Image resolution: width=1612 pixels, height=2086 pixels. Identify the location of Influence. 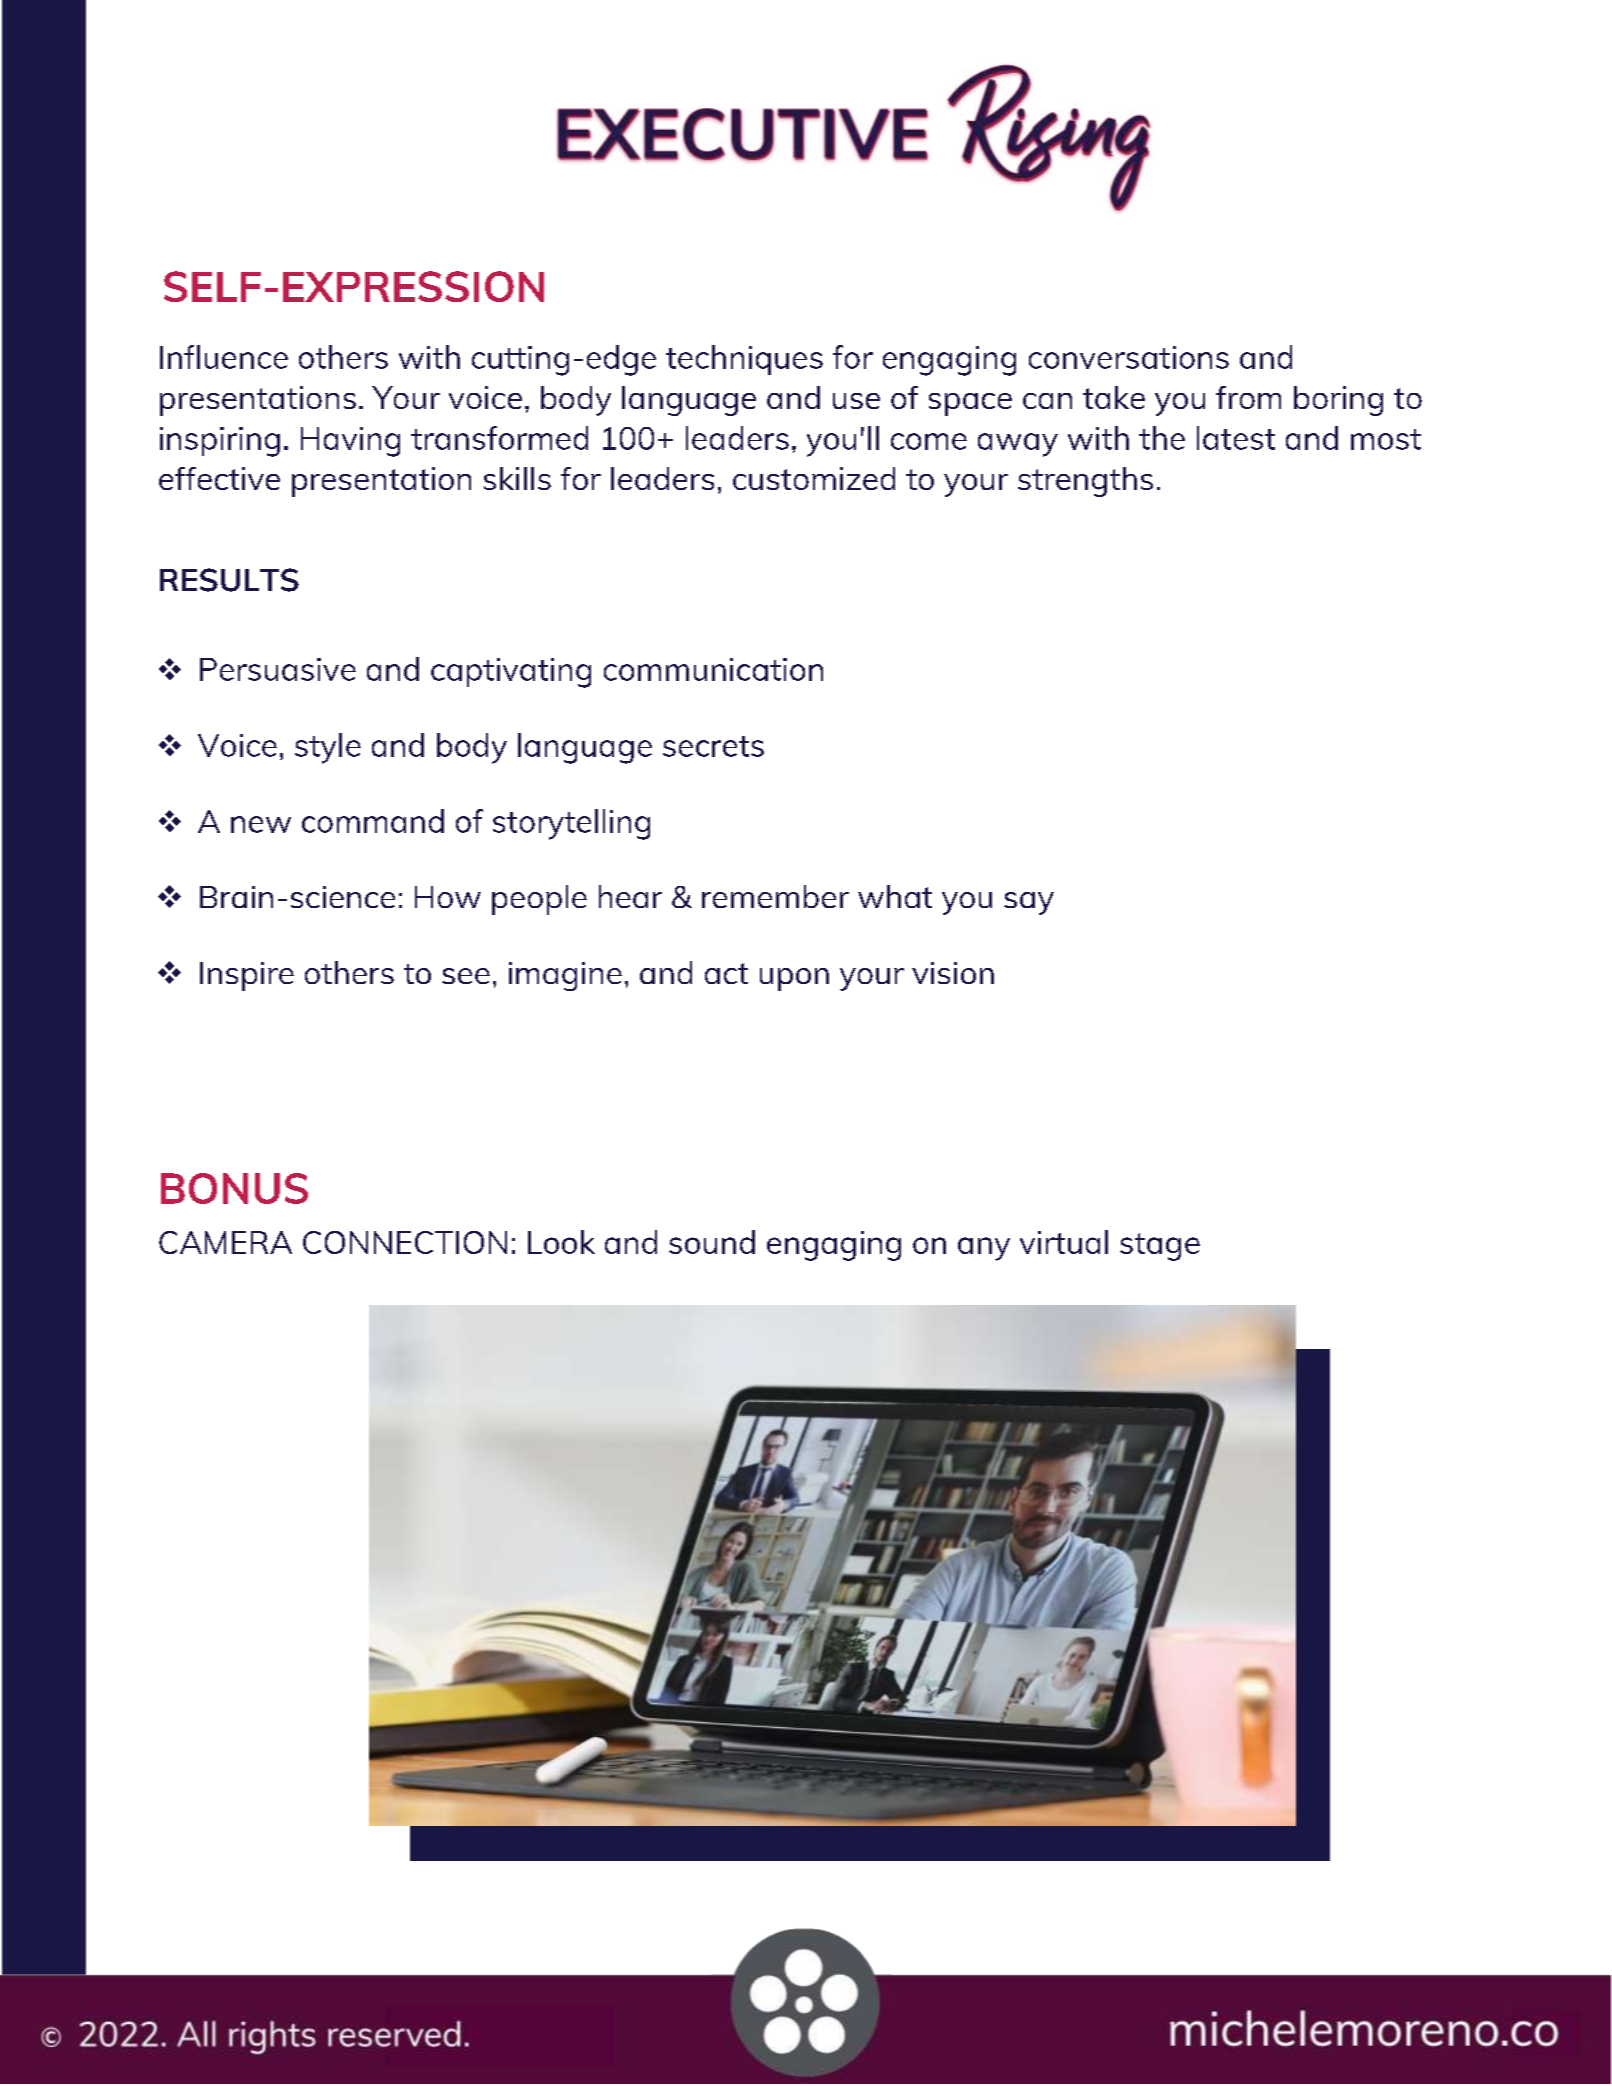
(224, 357).
